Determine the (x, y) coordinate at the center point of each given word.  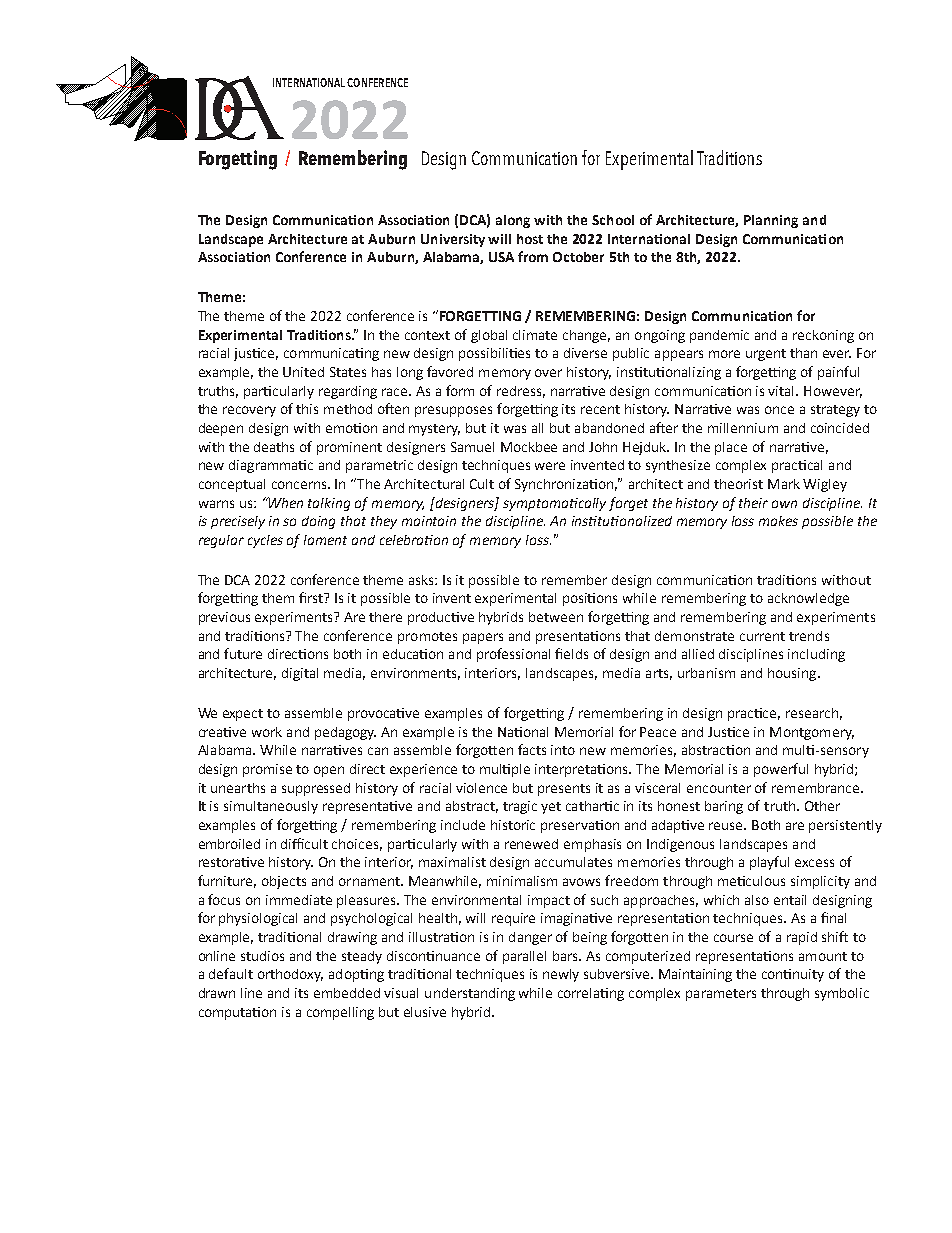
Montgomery (812, 733)
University (453, 240)
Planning (771, 221)
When (285, 502)
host (530, 239)
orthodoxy (290, 975)
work (267, 732)
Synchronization (566, 485)
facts (532, 749)
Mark (784, 484)
